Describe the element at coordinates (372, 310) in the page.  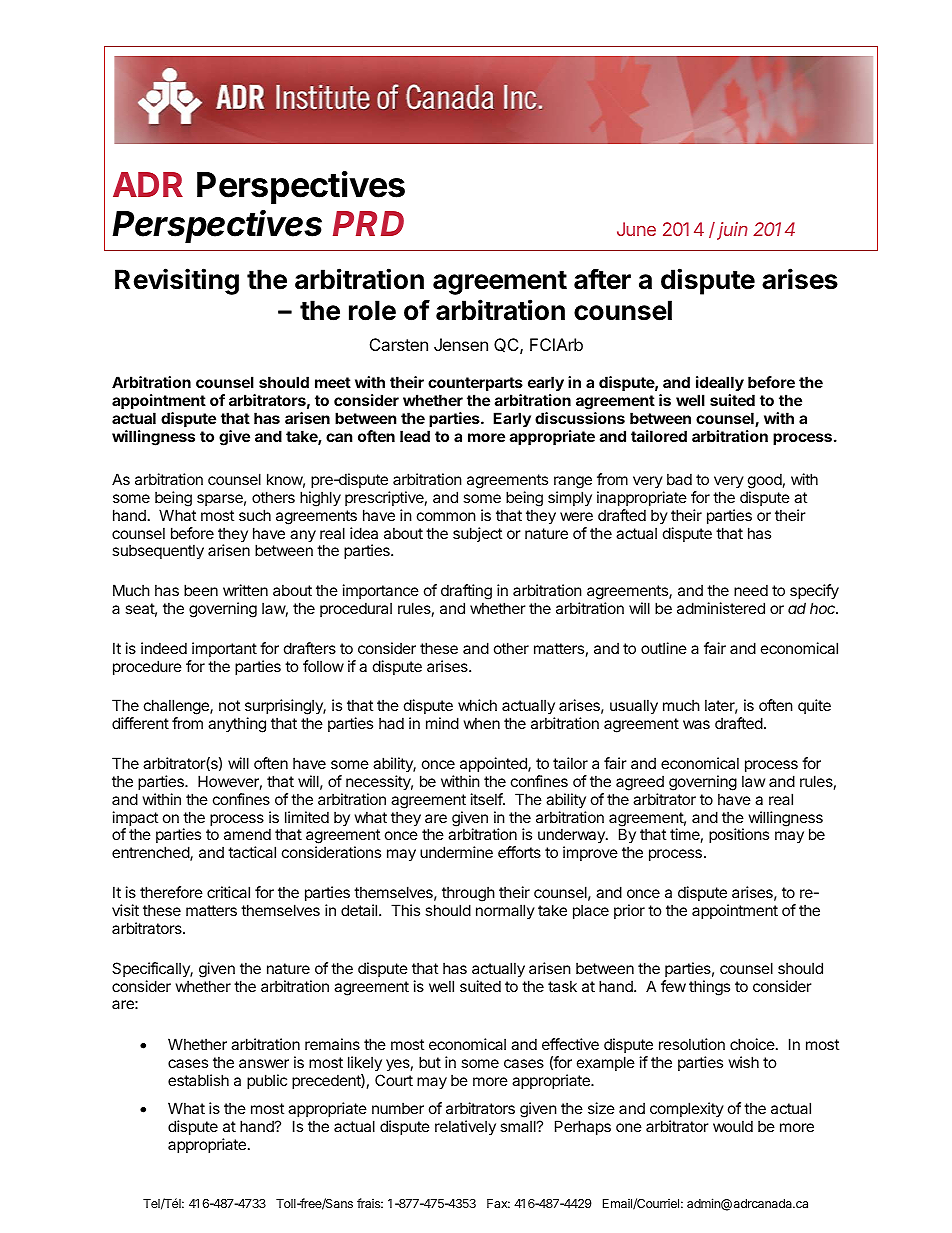
I see `role` at that location.
